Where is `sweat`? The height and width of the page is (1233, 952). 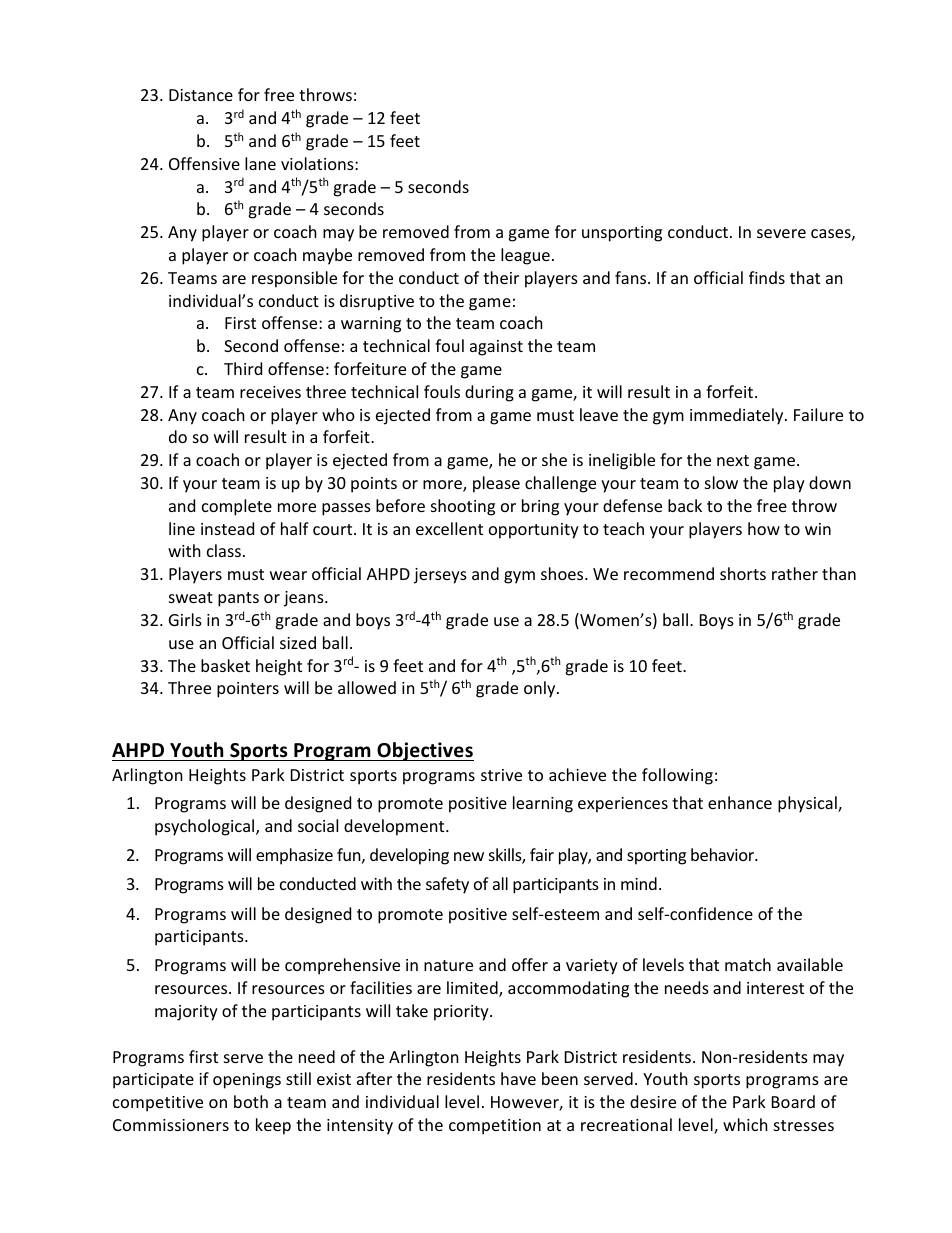 sweat is located at coordinates (191, 597).
